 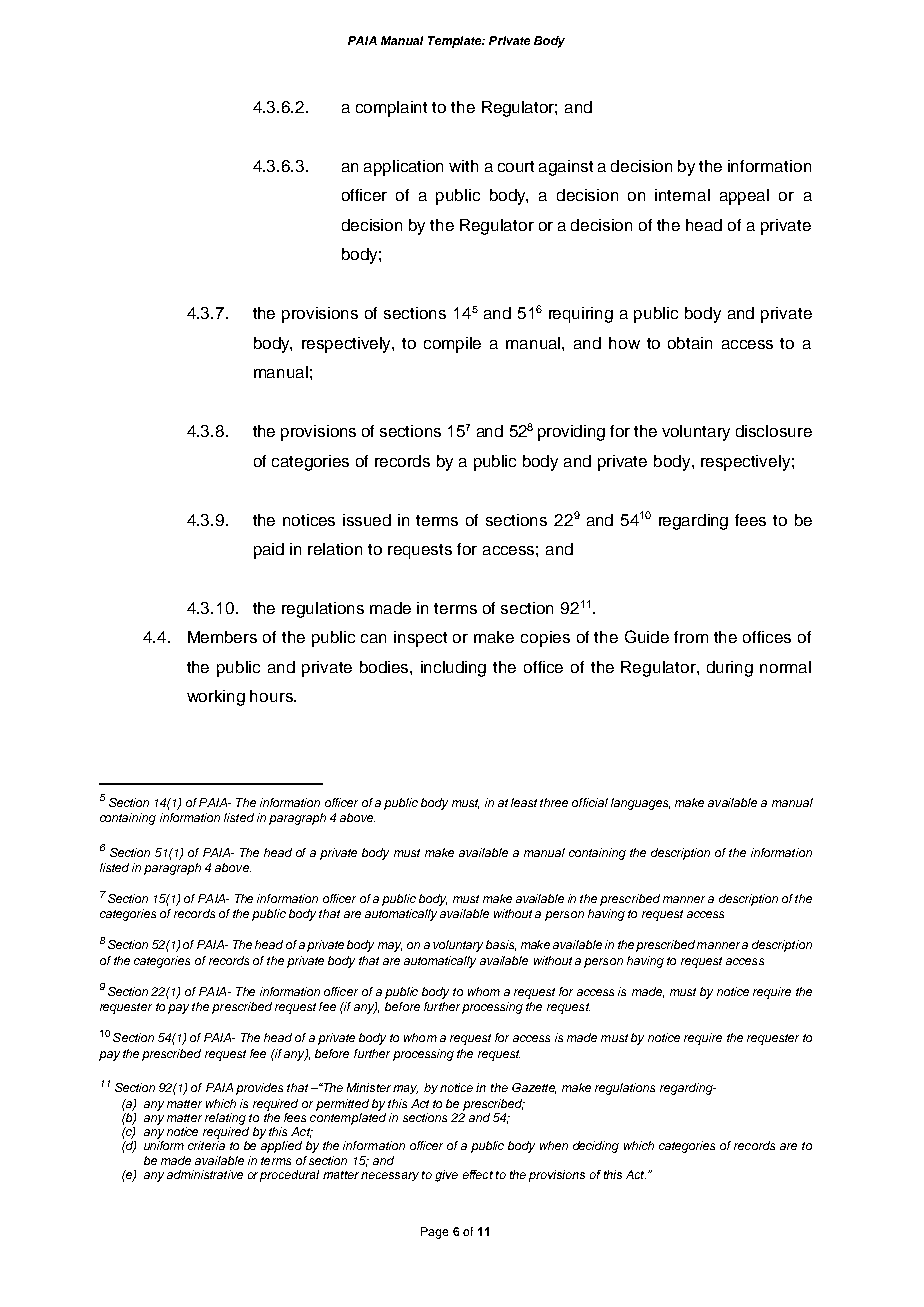 What do you see at coordinates (596, 1147) in the screenshot?
I see `deciding` at bounding box center [596, 1147].
